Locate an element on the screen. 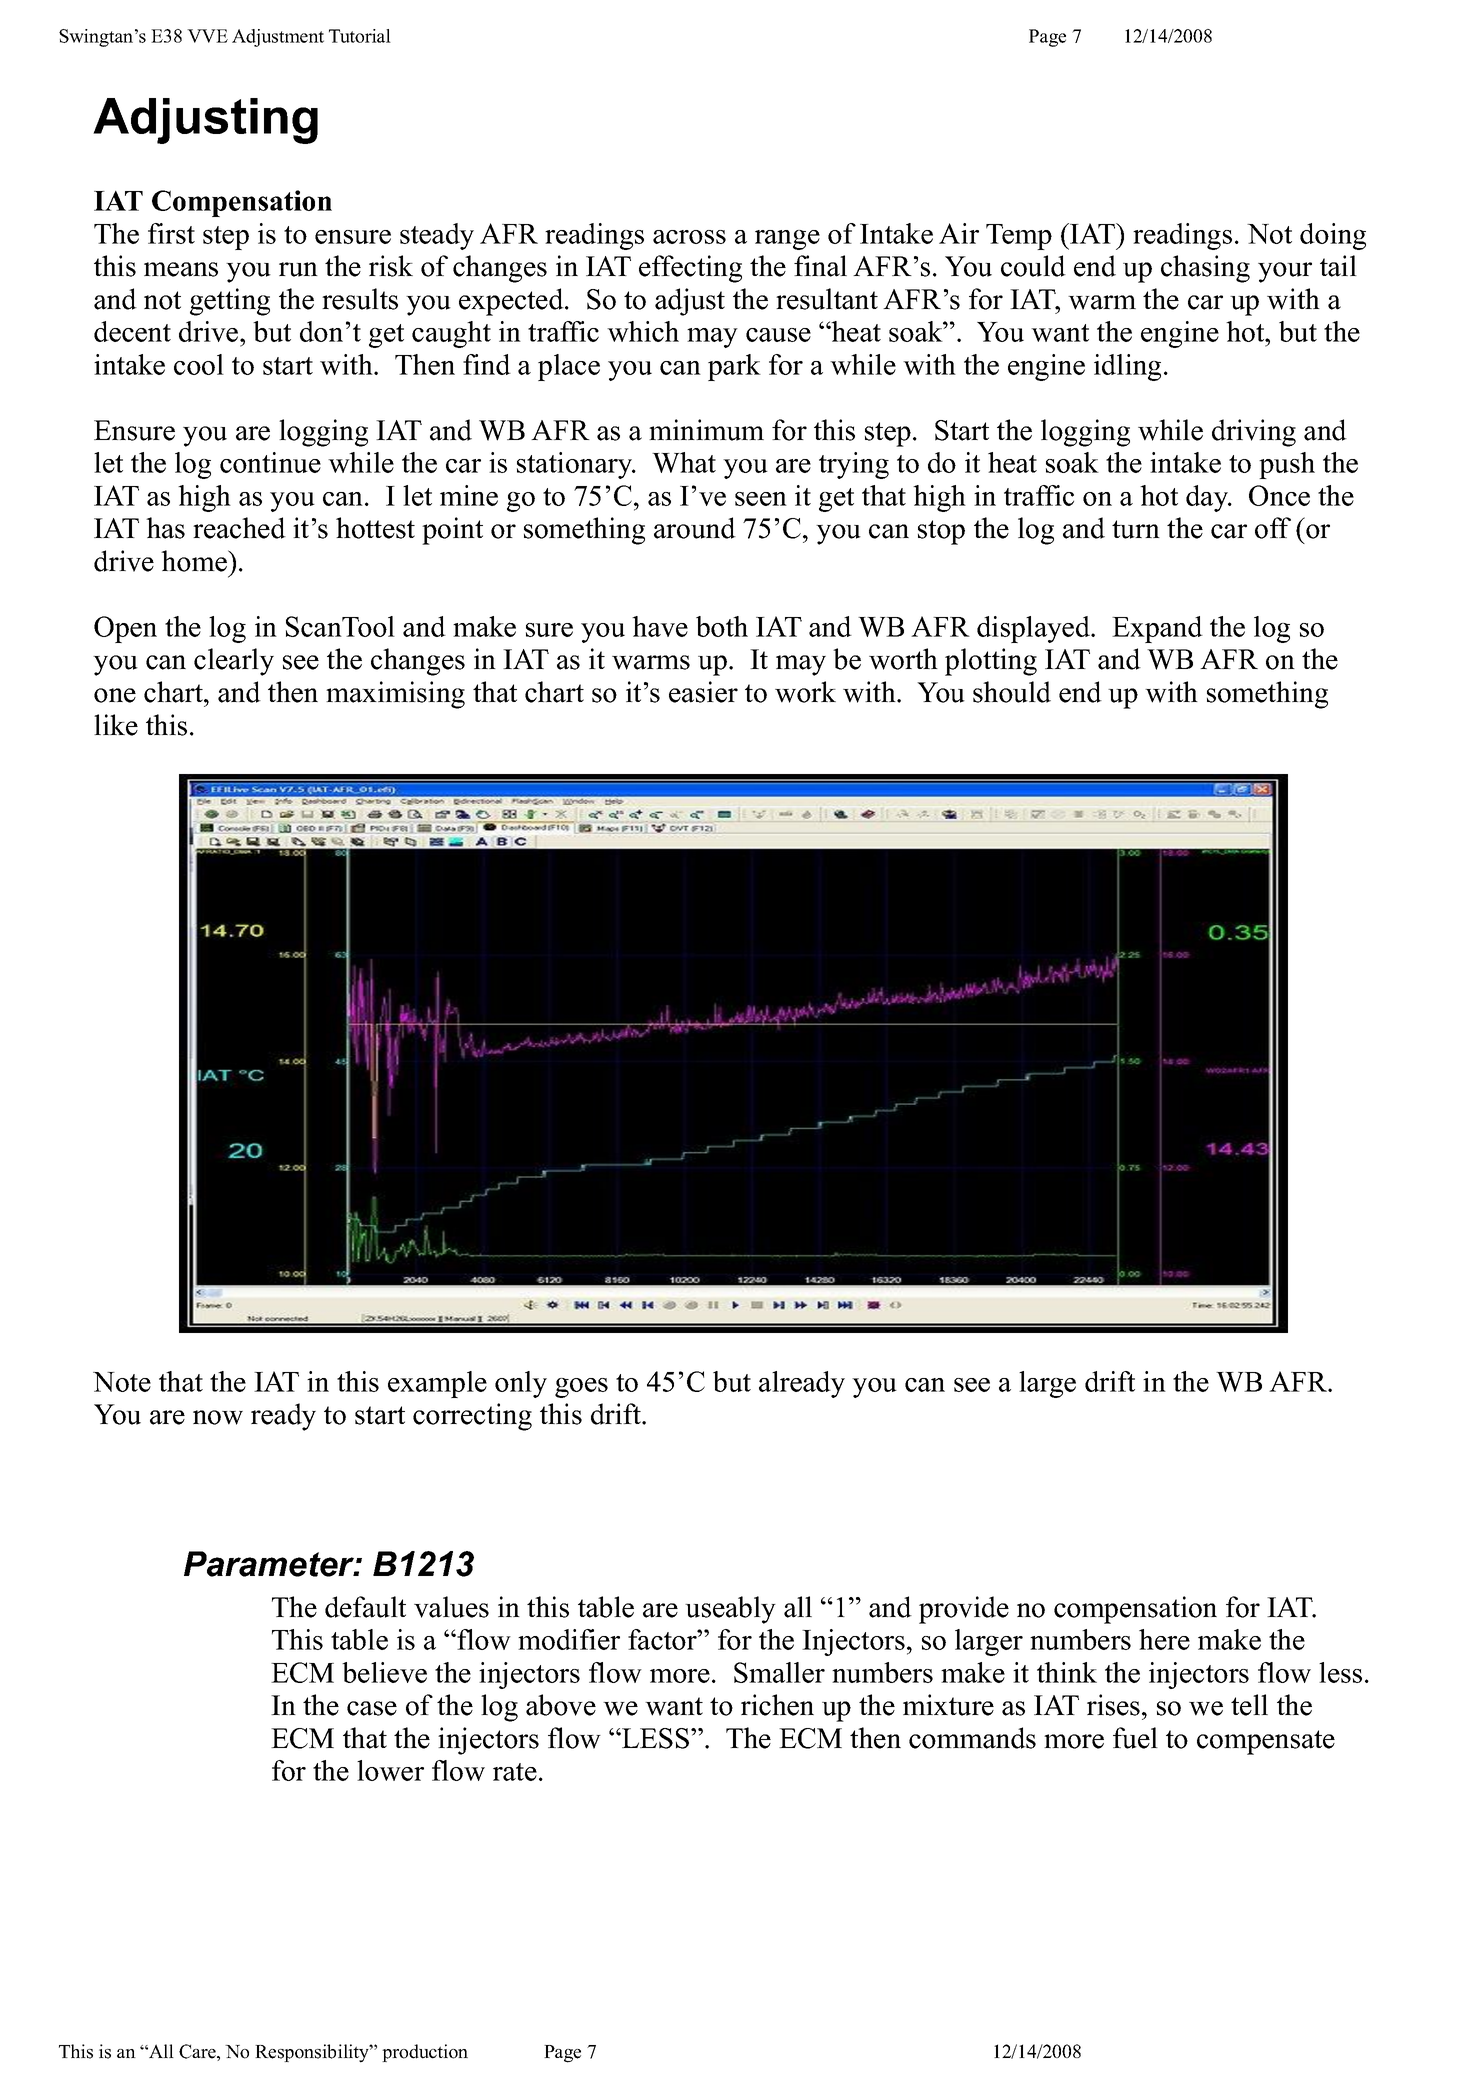 This screenshot has height=2074, width=1466. reached is located at coordinates (239, 528).
